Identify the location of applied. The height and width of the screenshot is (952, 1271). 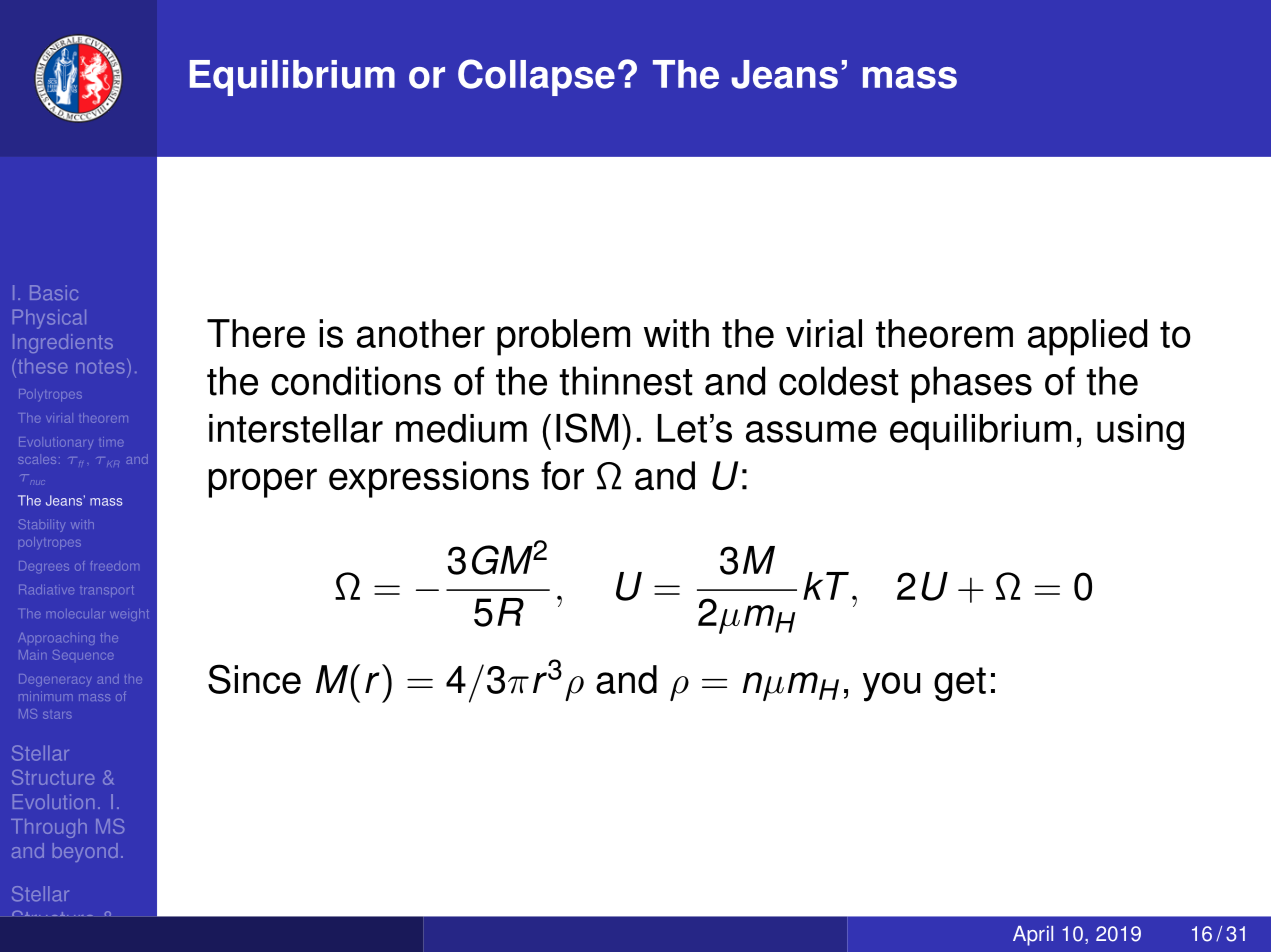
(1087, 337).
